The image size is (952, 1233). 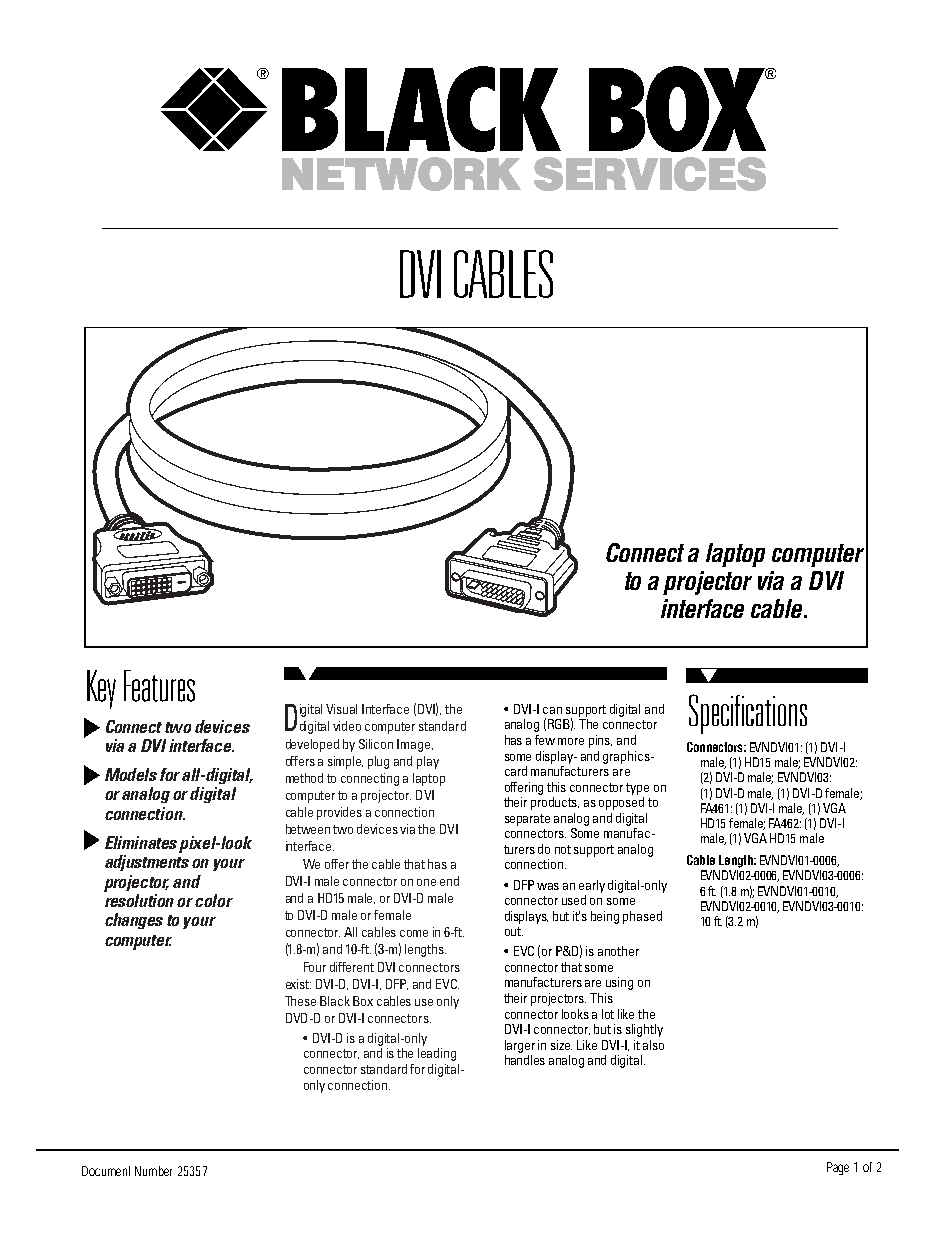 What do you see at coordinates (838, 1168) in the image?
I see `Page` at bounding box center [838, 1168].
